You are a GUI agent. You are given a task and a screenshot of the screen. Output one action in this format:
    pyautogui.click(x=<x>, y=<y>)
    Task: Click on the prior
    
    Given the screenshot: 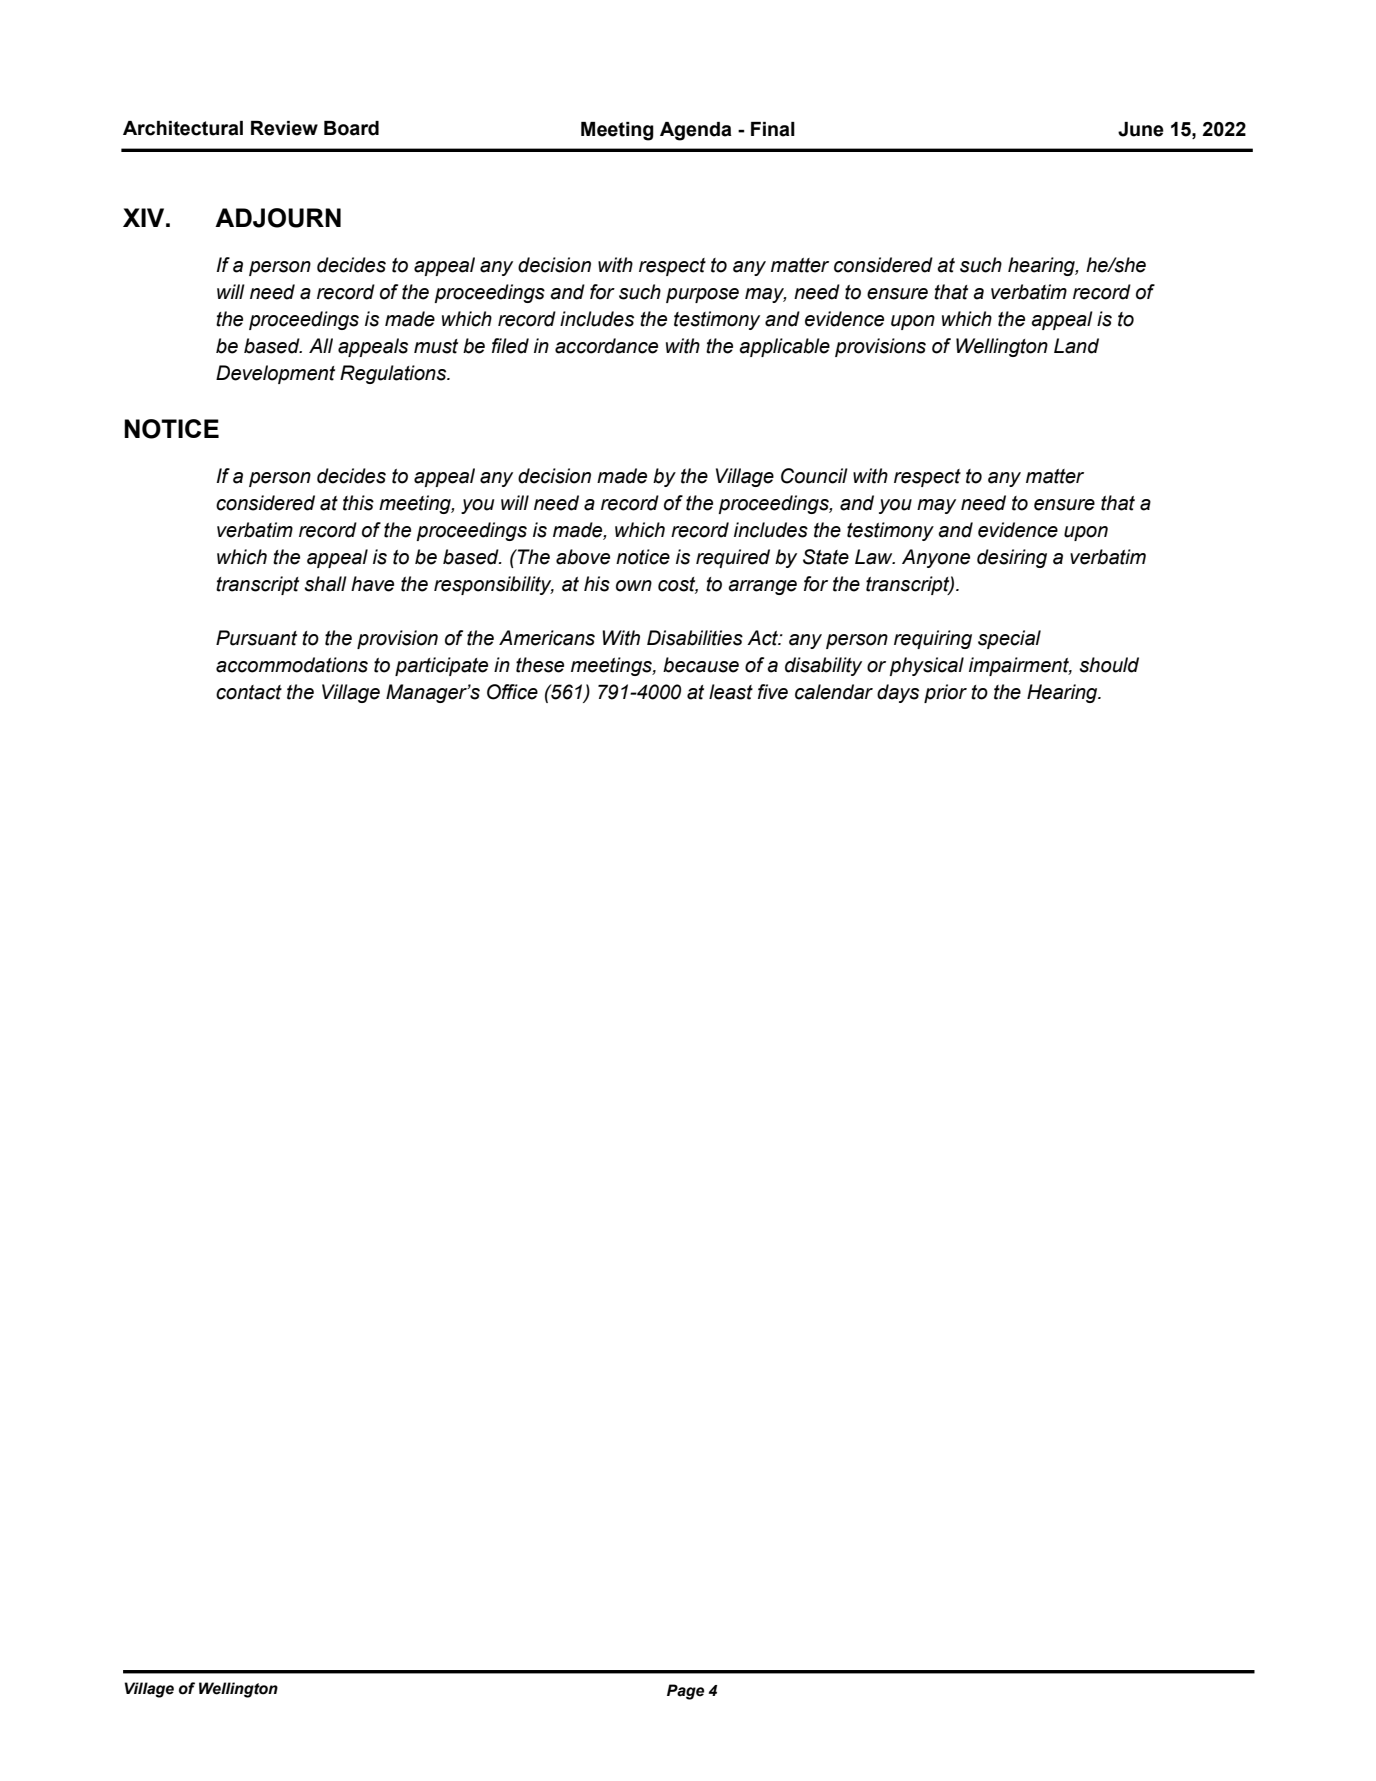 What is the action you would take?
    pyautogui.click(x=945, y=693)
